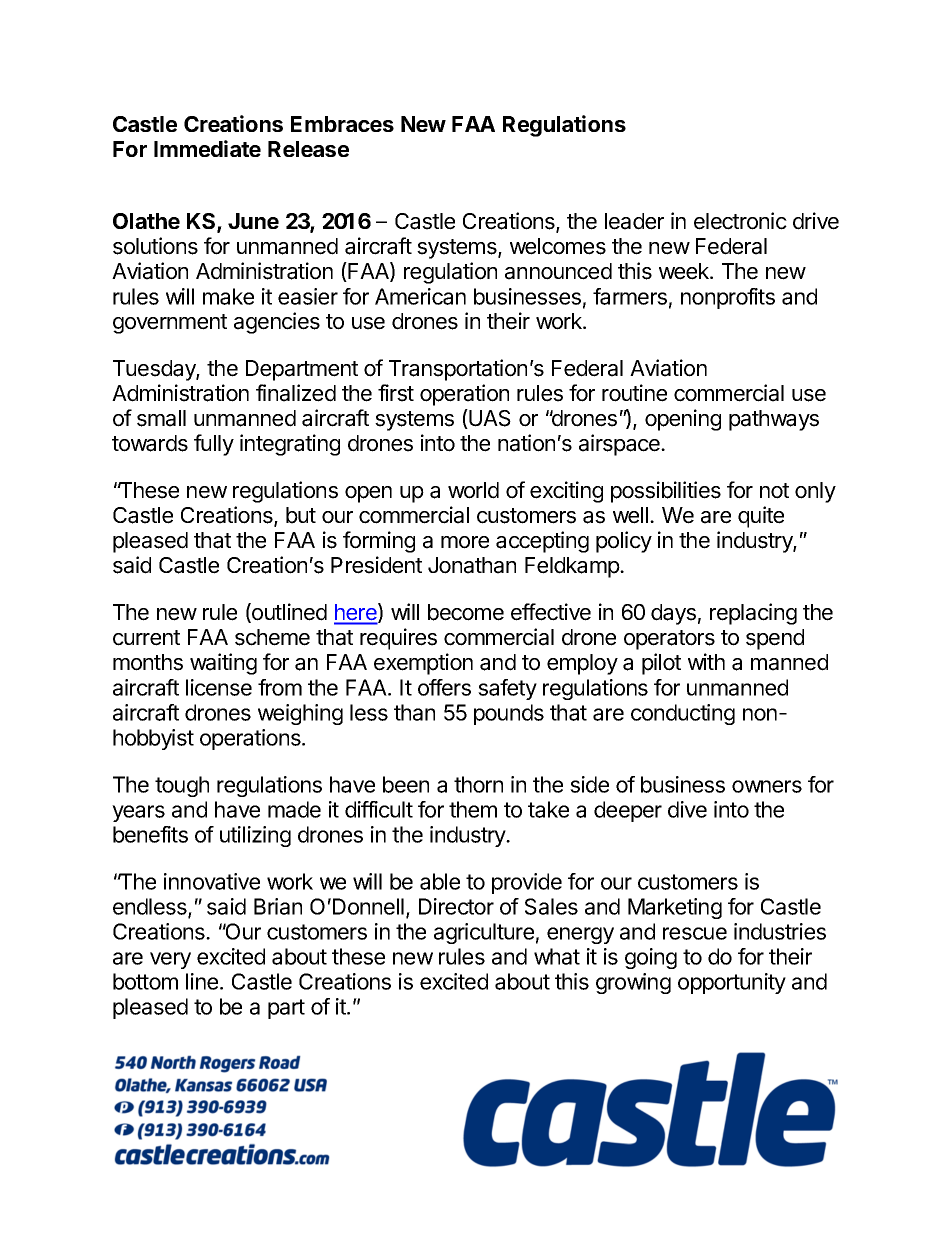 This page has height=1233, width=952. What do you see at coordinates (484, 933) in the page?
I see `agriculture` at bounding box center [484, 933].
